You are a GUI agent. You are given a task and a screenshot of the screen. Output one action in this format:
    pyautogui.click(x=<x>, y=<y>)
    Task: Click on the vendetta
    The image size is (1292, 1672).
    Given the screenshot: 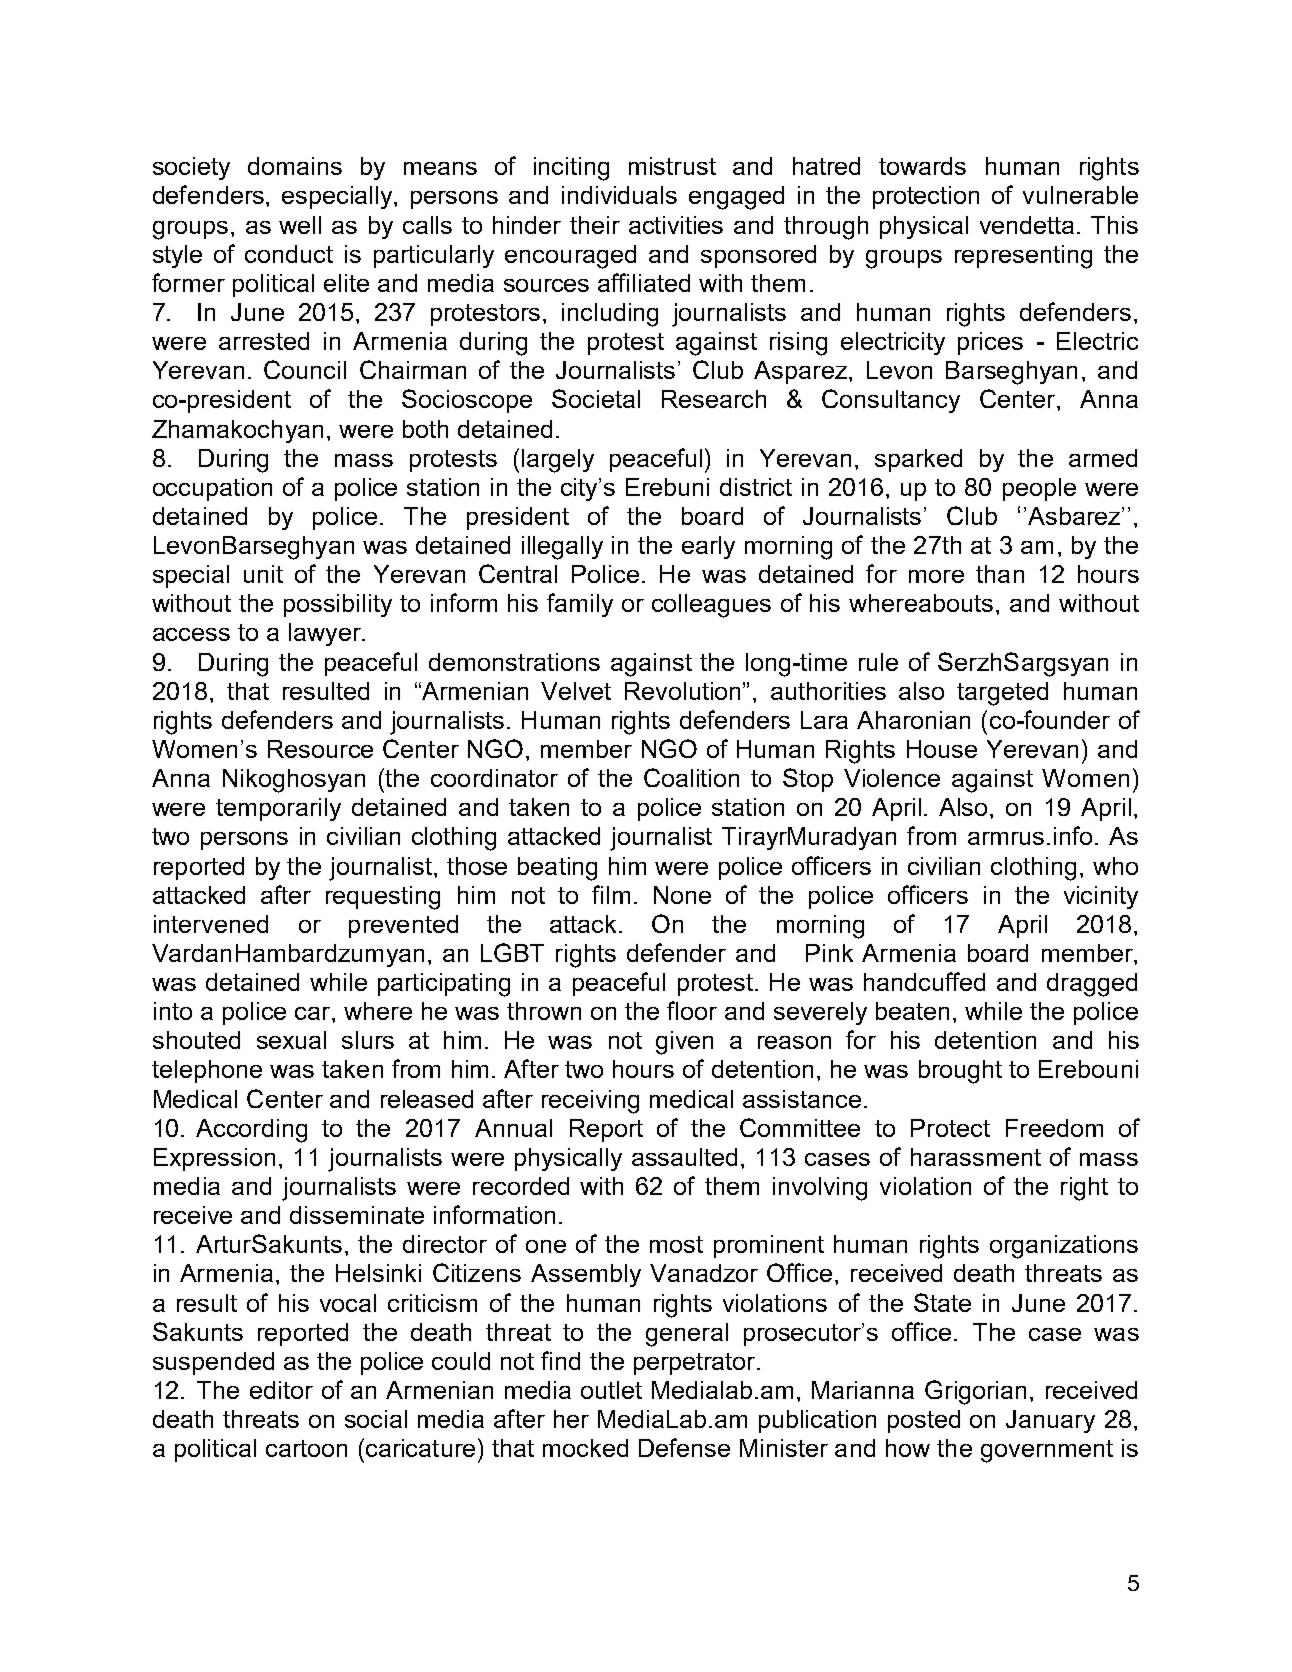 What is the action you would take?
    pyautogui.click(x=1027, y=225)
